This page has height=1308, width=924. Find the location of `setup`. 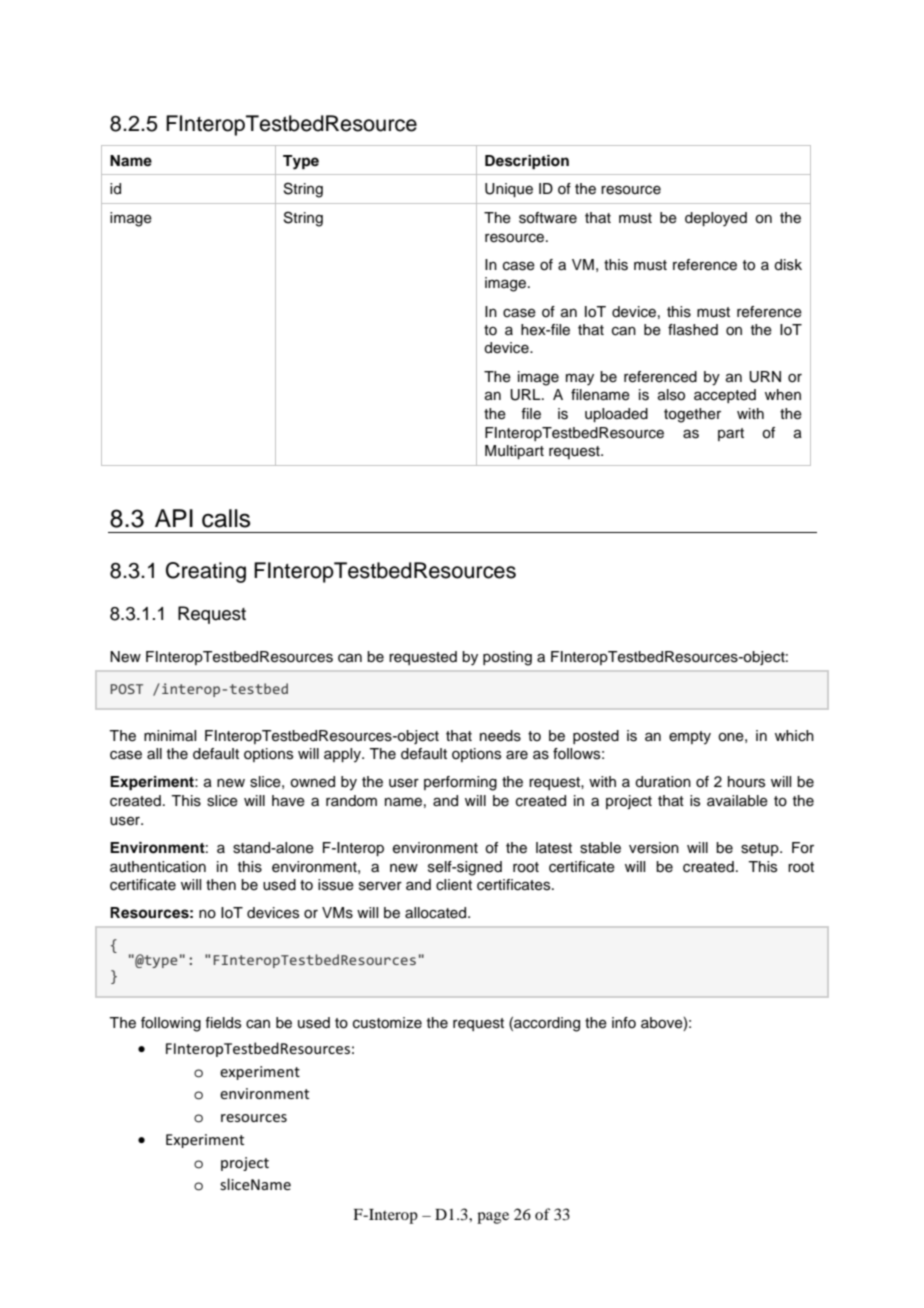

setup is located at coordinates (761, 849).
